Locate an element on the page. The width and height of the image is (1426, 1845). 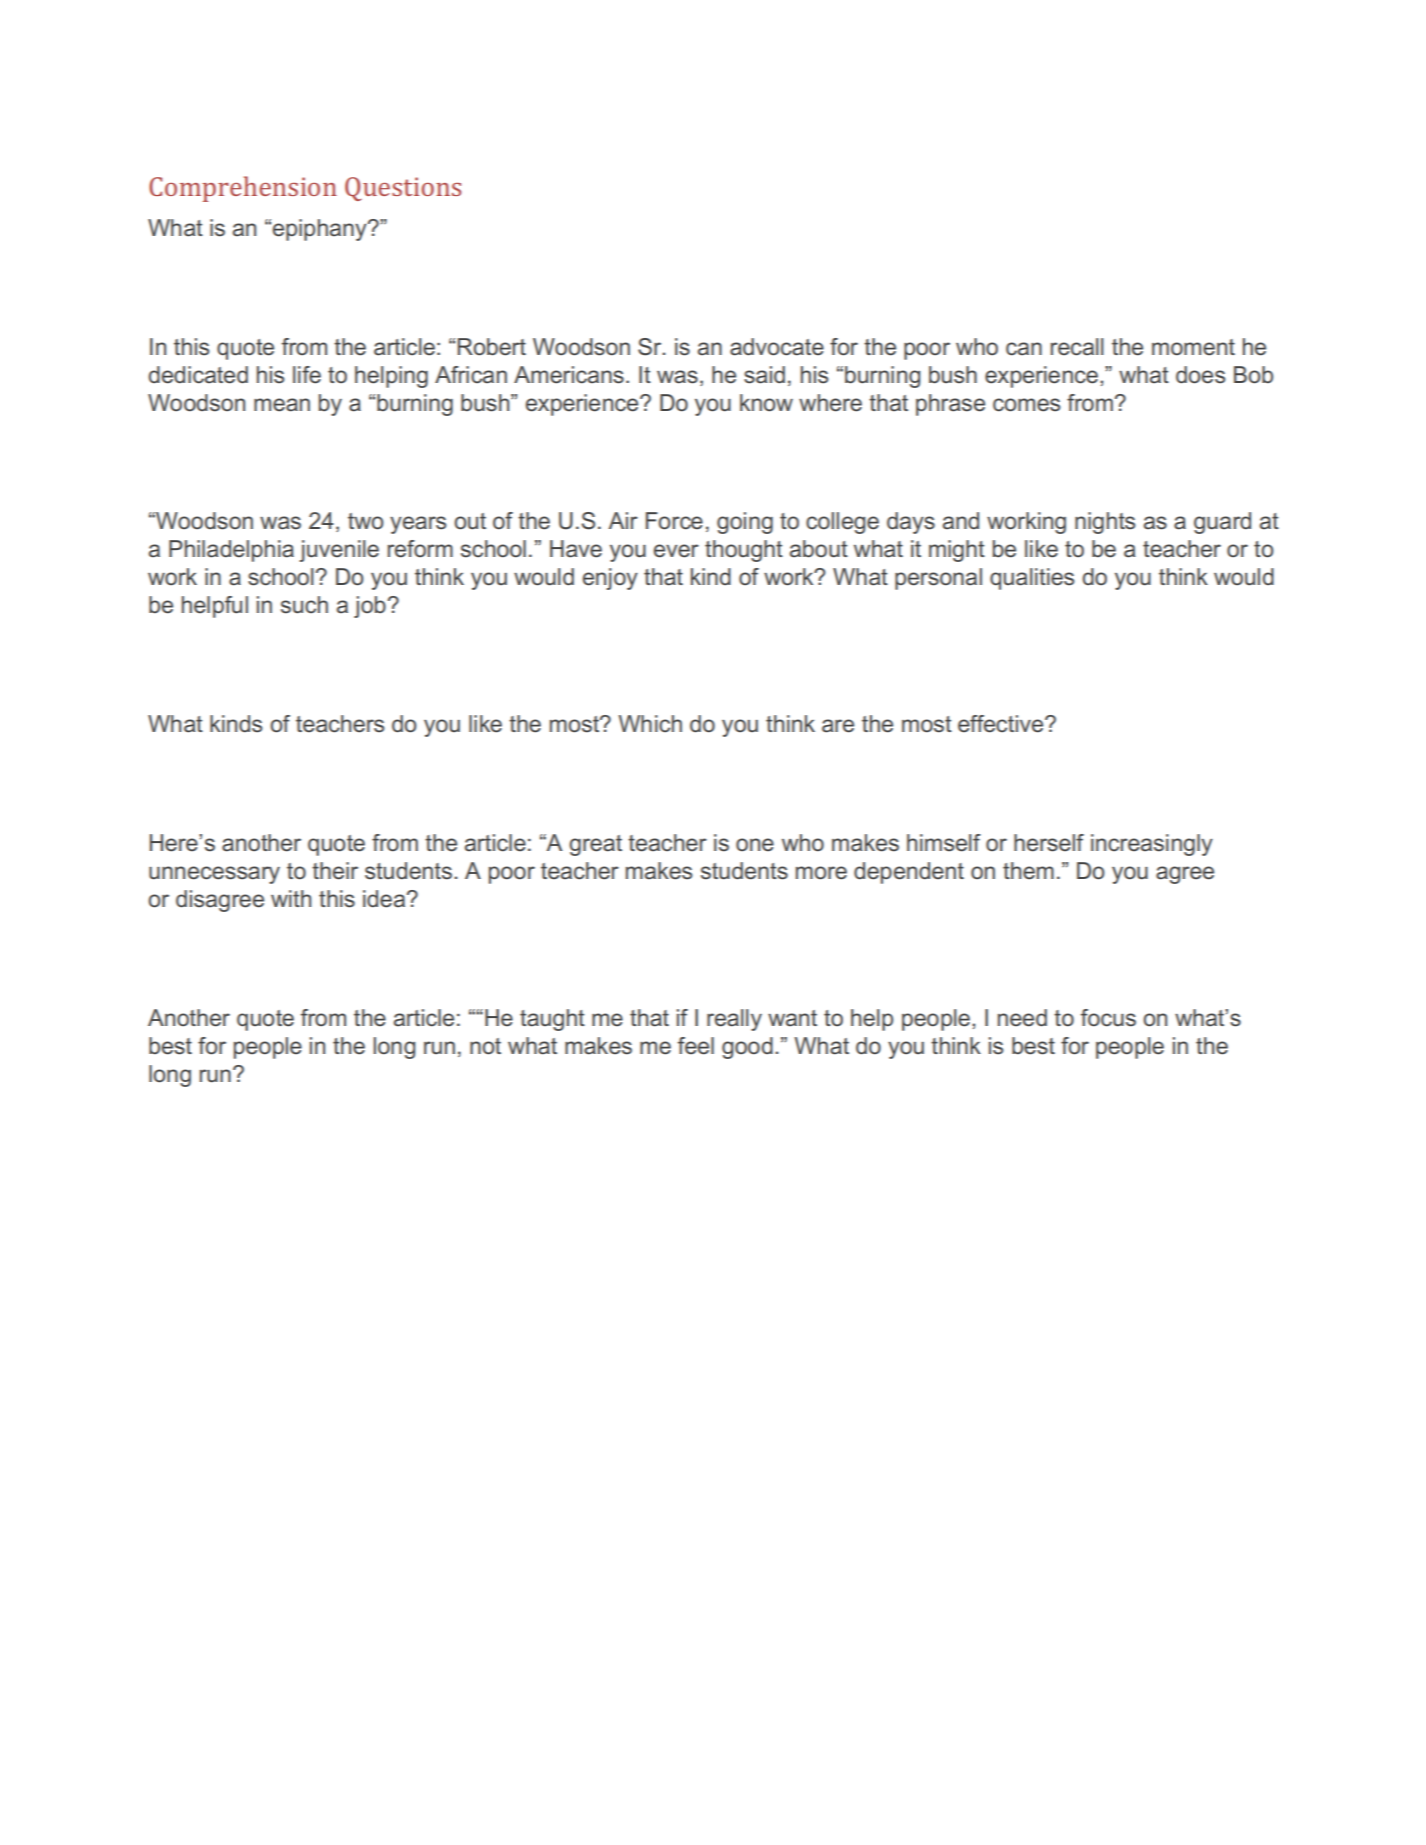
recall is located at coordinates (1077, 347).
